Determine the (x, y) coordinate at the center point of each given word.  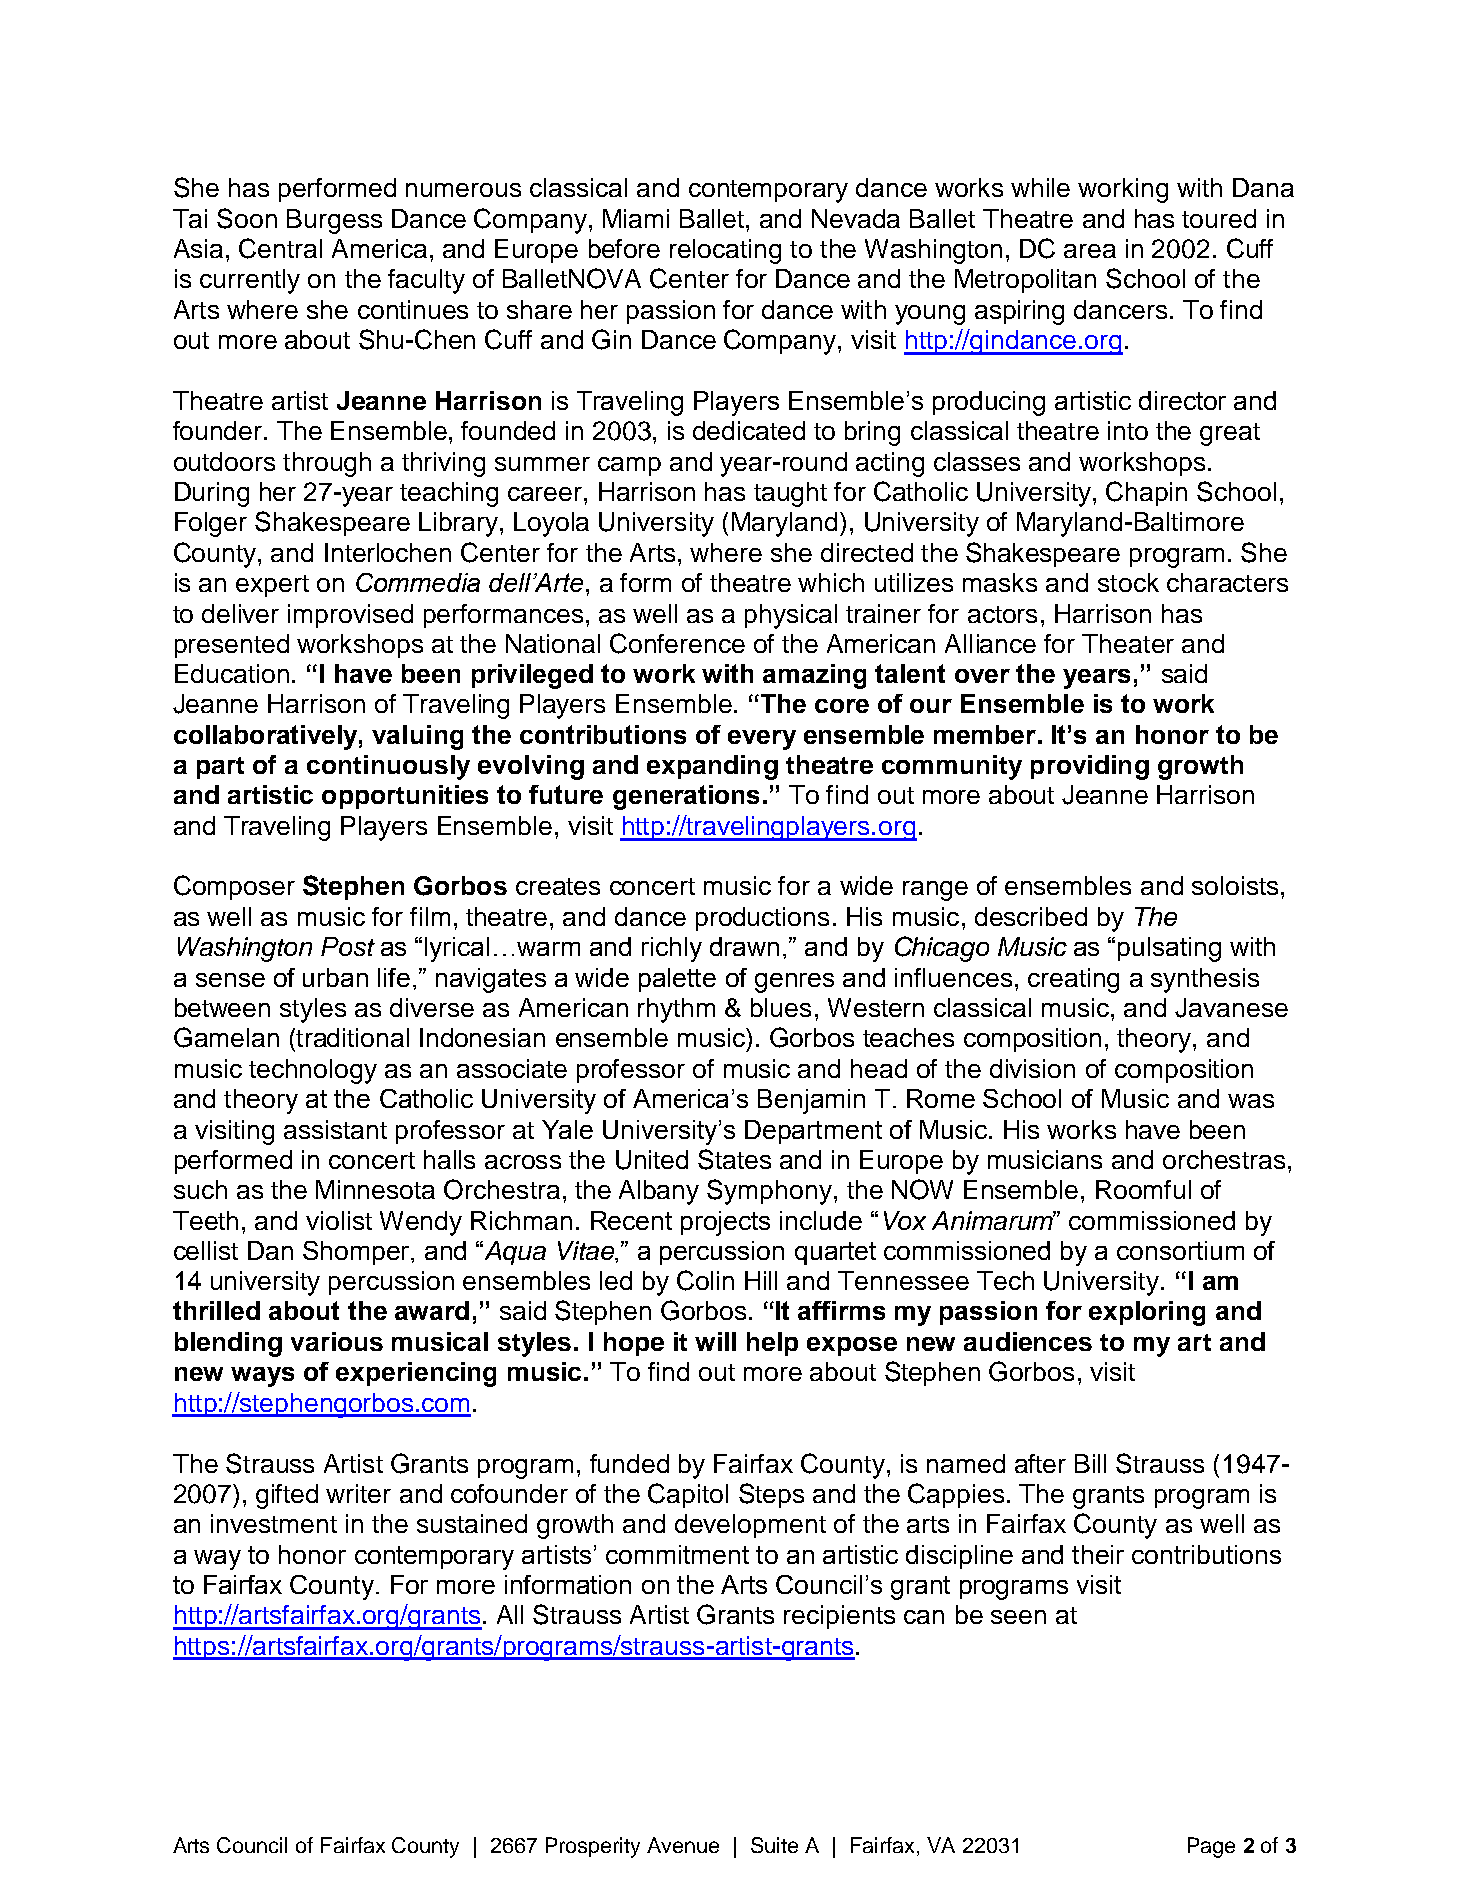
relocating (725, 251)
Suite (774, 1845)
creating (1073, 980)
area (1090, 251)
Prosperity (593, 1847)
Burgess (334, 221)
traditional (351, 1037)
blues (781, 1007)
